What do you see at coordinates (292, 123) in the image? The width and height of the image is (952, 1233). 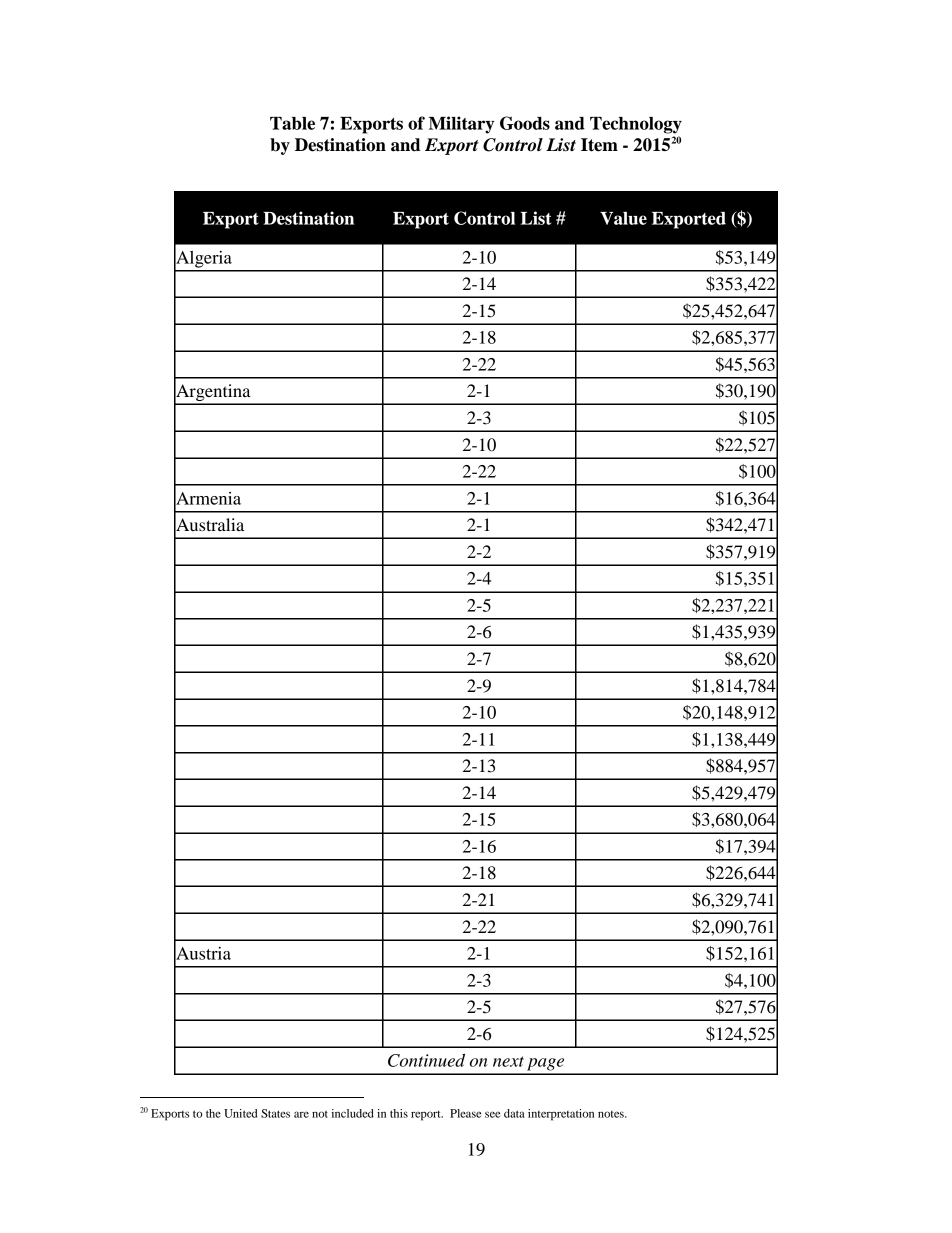 I see `Table` at bounding box center [292, 123].
